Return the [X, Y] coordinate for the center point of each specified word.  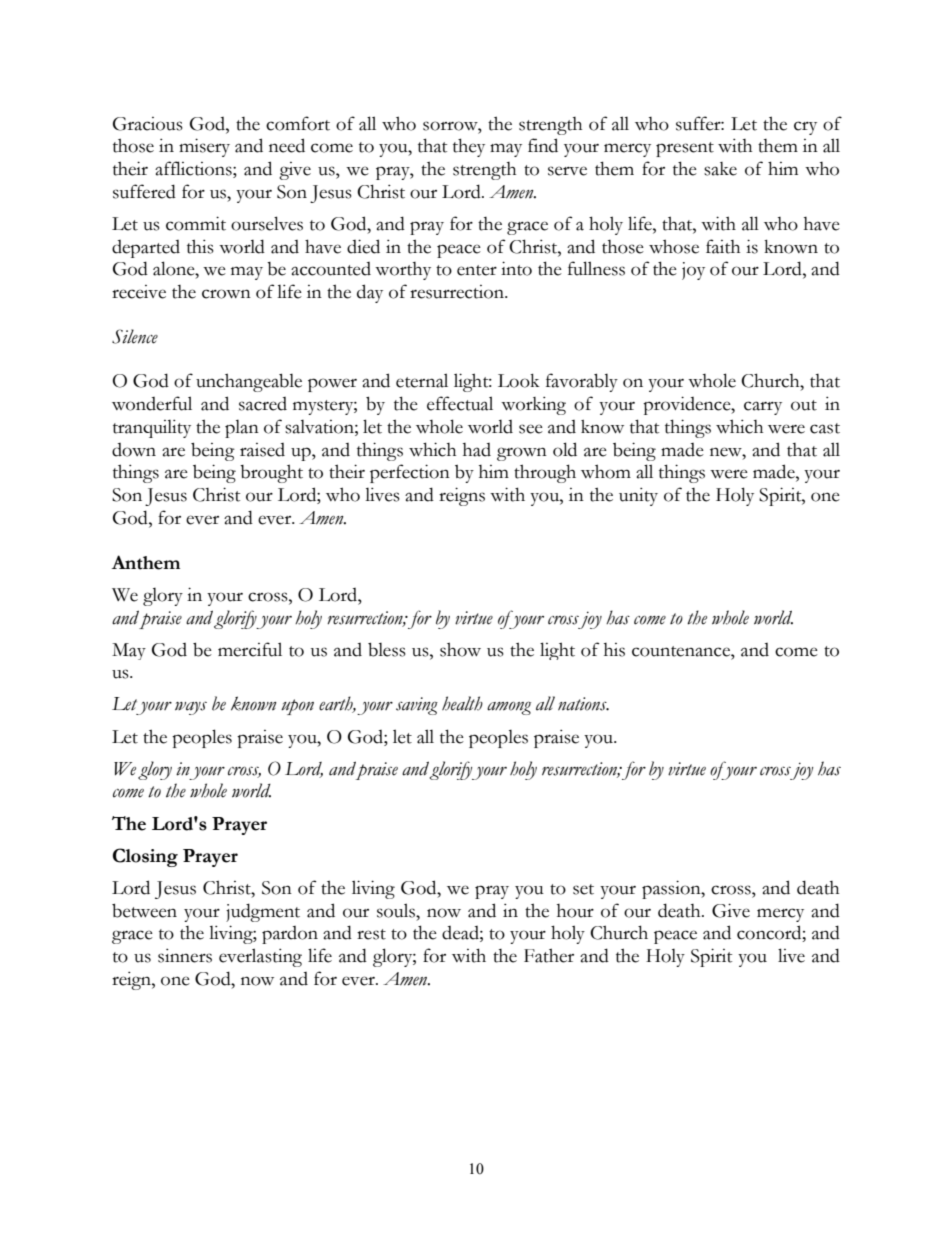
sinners [185, 956]
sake [720, 169]
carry [763, 408]
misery [204, 147]
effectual [460, 403]
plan [242, 429]
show [460, 649]
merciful [250, 649]
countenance [682, 651]
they [469, 147]
